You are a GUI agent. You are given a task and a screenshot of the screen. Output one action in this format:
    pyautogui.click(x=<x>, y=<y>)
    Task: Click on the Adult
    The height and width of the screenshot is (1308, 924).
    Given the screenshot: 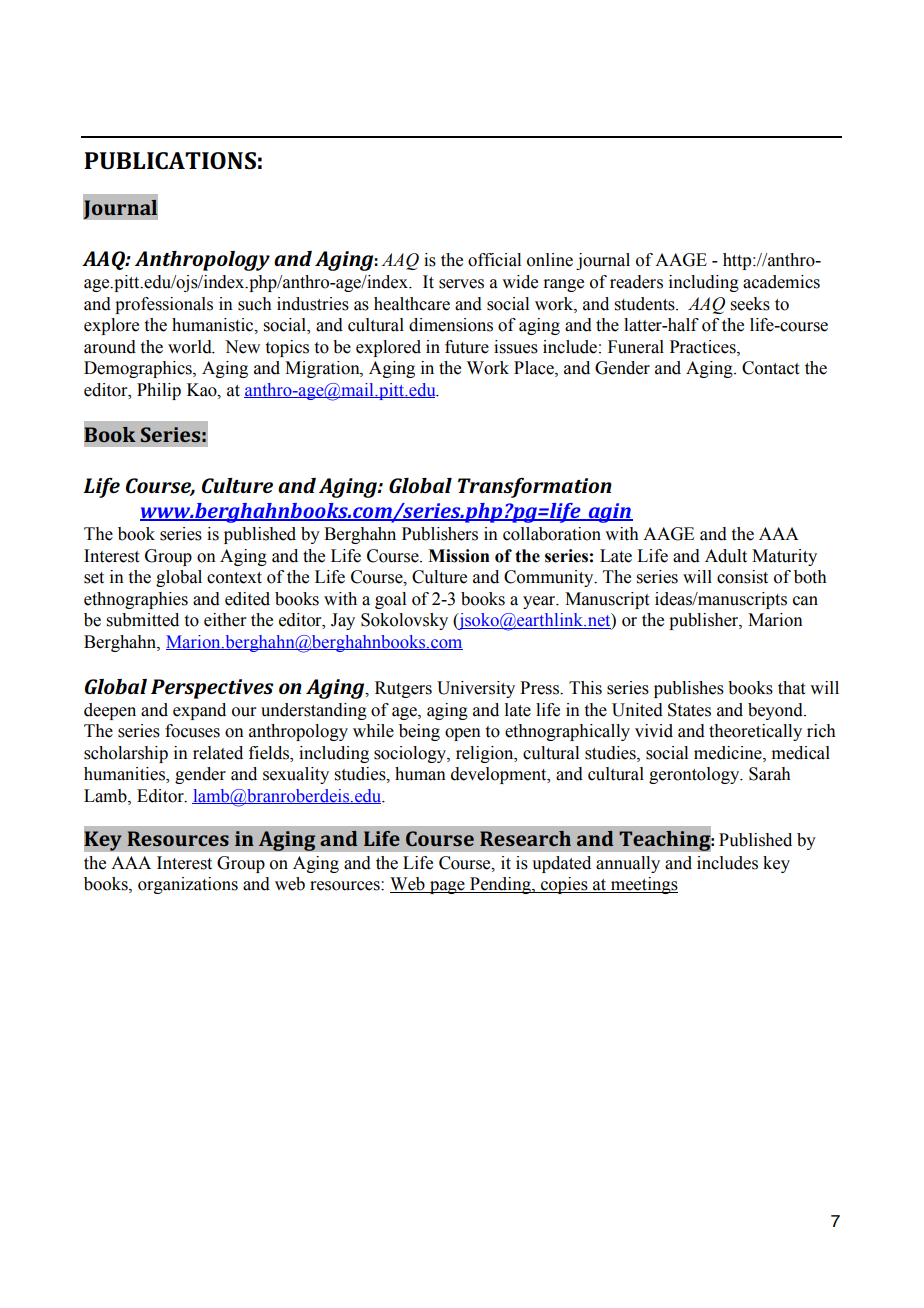 What is the action you would take?
    pyautogui.click(x=726, y=556)
